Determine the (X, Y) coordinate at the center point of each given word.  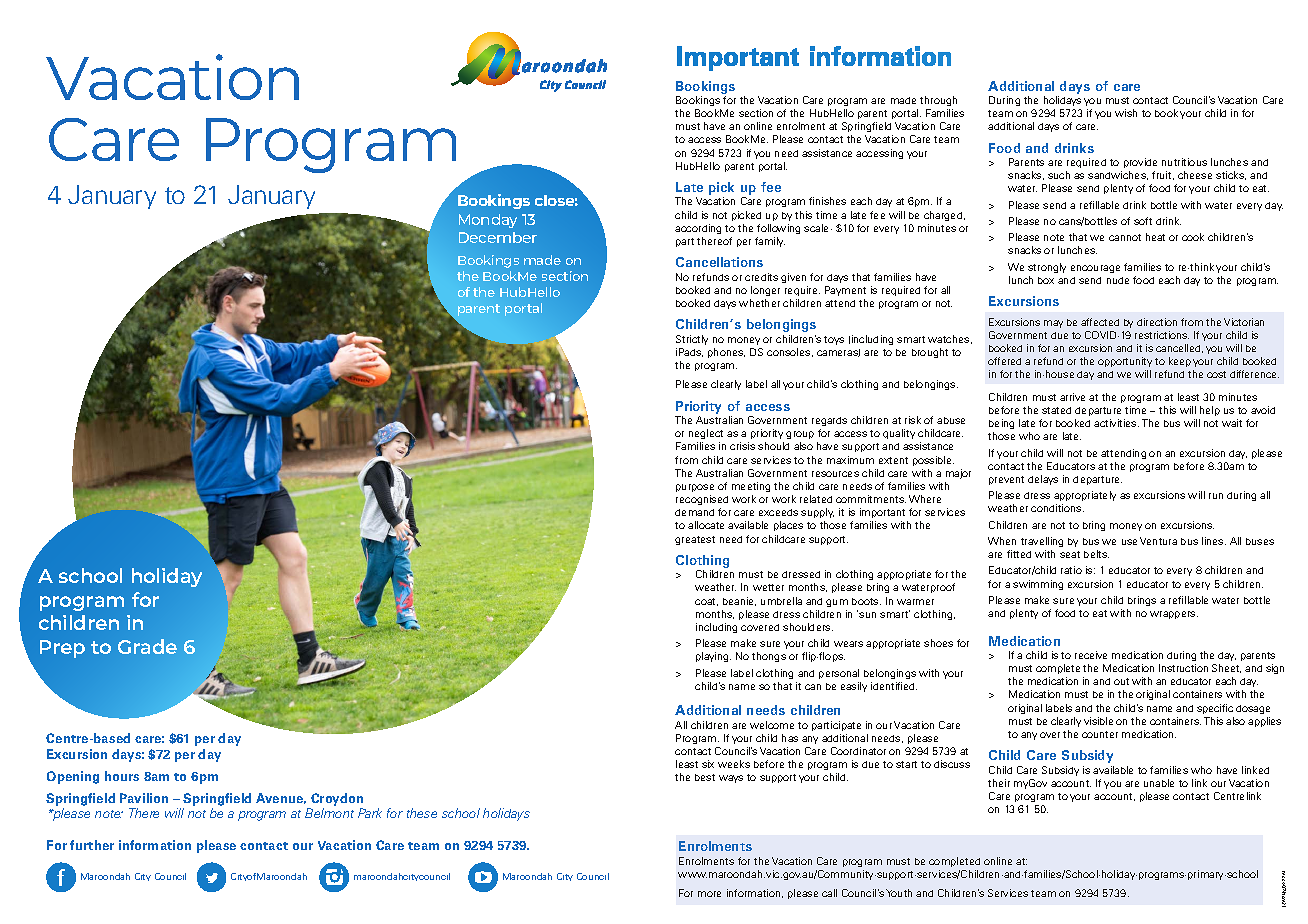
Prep (62, 649)
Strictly (692, 340)
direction (1157, 322)
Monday (488, 221)
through (938, 101)
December (498, 237)
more (709, 894)
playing (713, 657)
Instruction (1183, 668)
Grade (147, 646)
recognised (702, 500)
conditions (1057, 508)
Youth (899, 893)
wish (1126, 113)
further (92, 845)
